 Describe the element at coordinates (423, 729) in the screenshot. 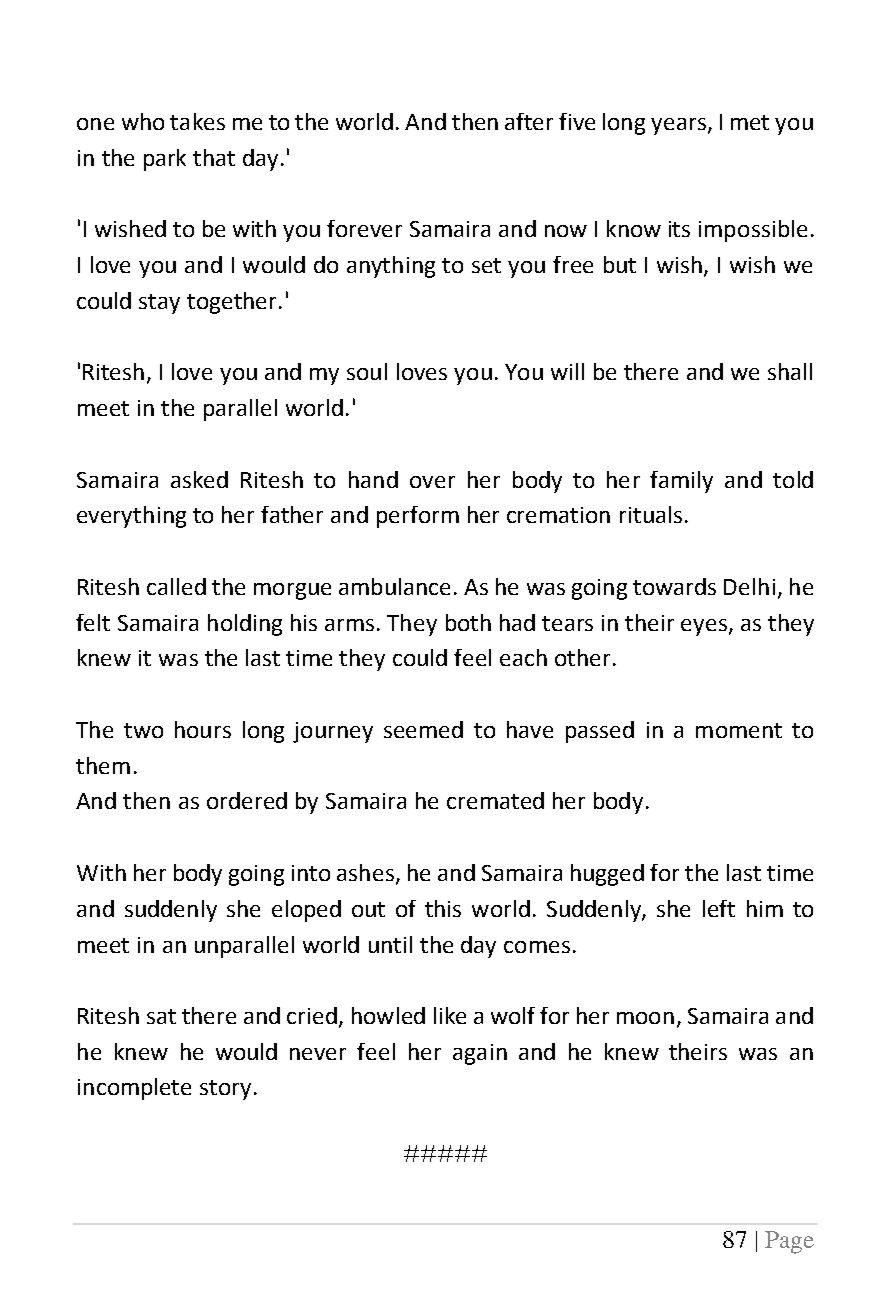

I see `seemed` at that location.
